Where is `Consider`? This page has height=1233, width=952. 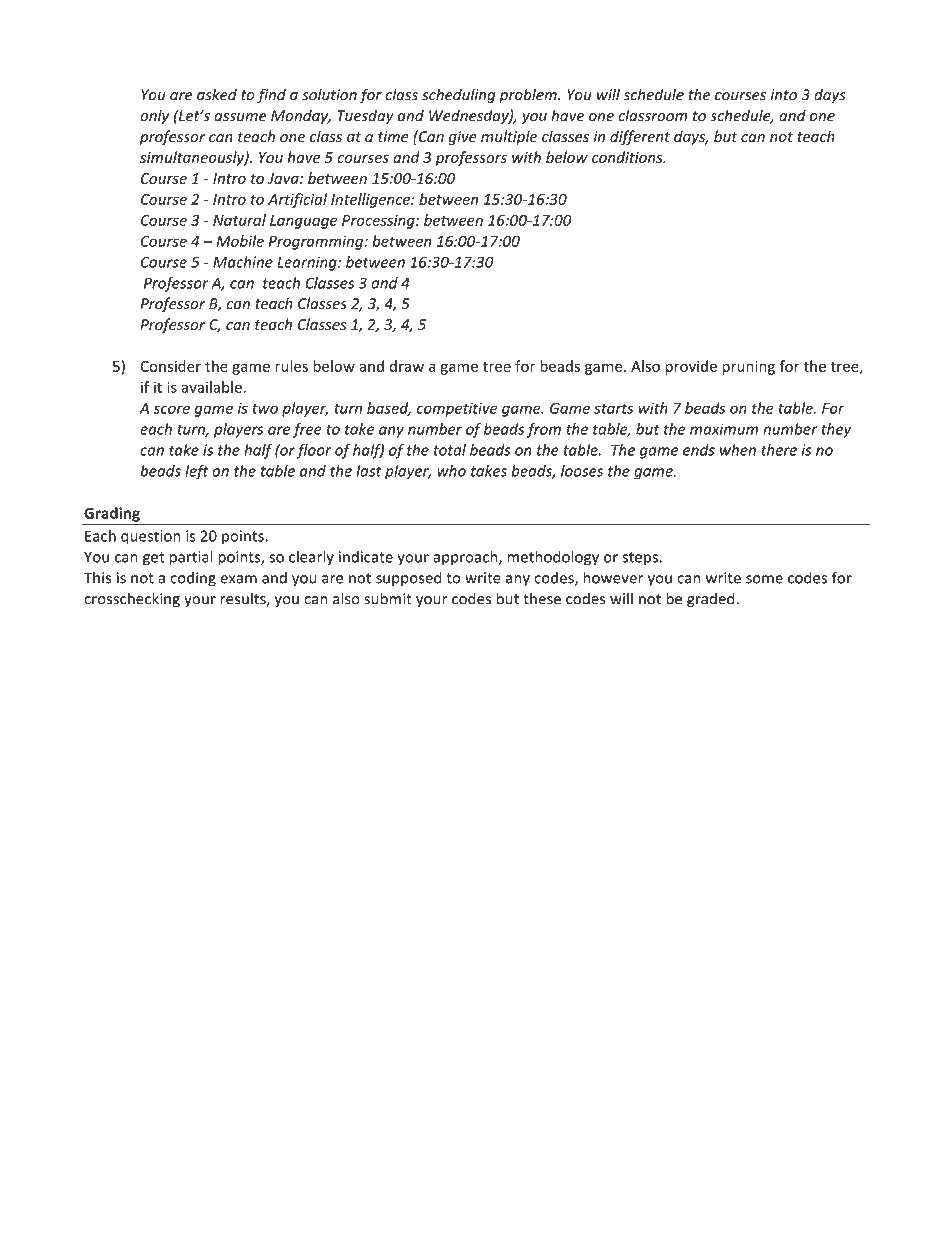
Consider is located at coordinates (170, 366).
